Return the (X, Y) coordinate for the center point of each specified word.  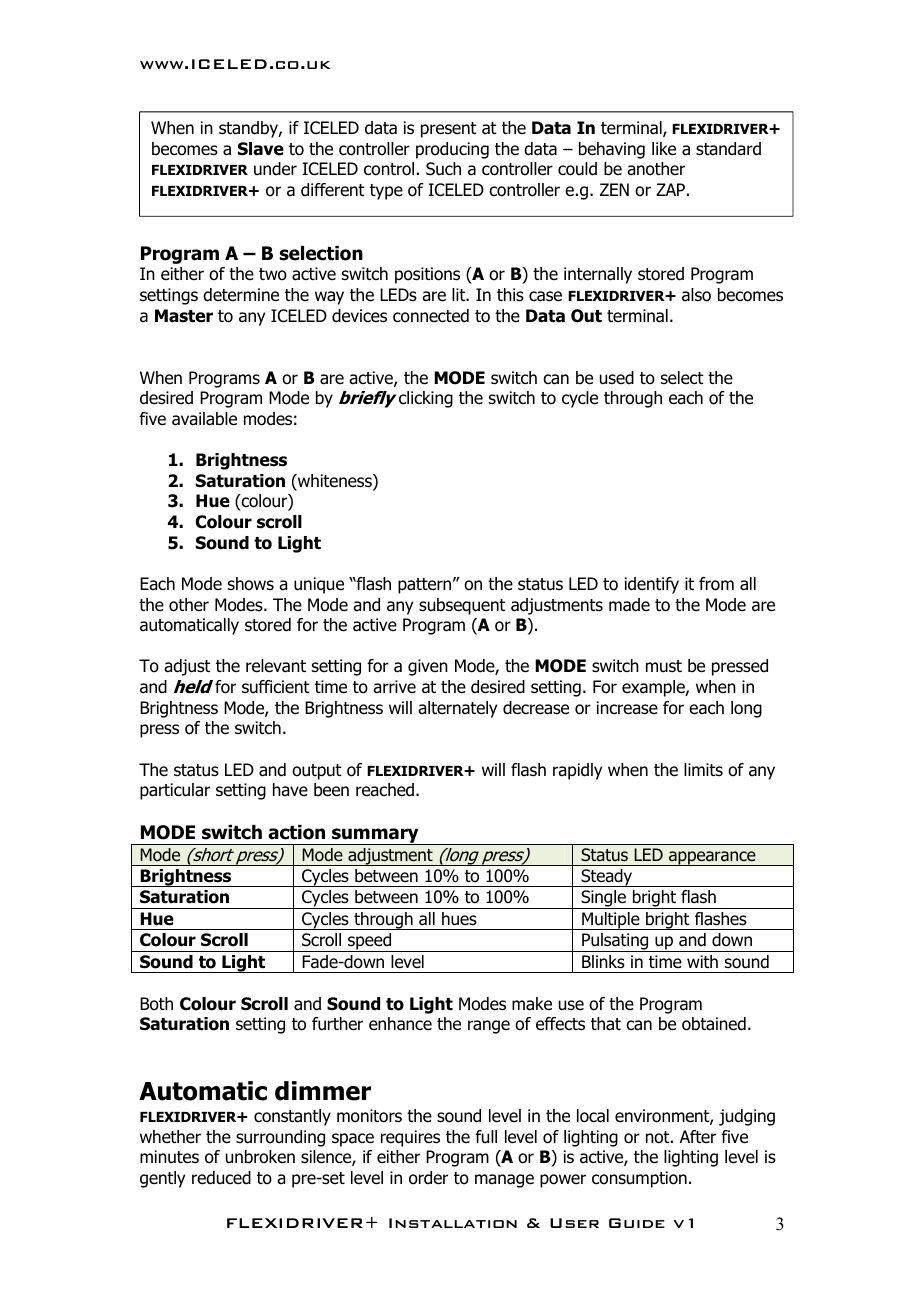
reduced (221, 1178)
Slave (261, 149)
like (664, 149)
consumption (639, 1179)
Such (443, 169)
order (428, 1178)
